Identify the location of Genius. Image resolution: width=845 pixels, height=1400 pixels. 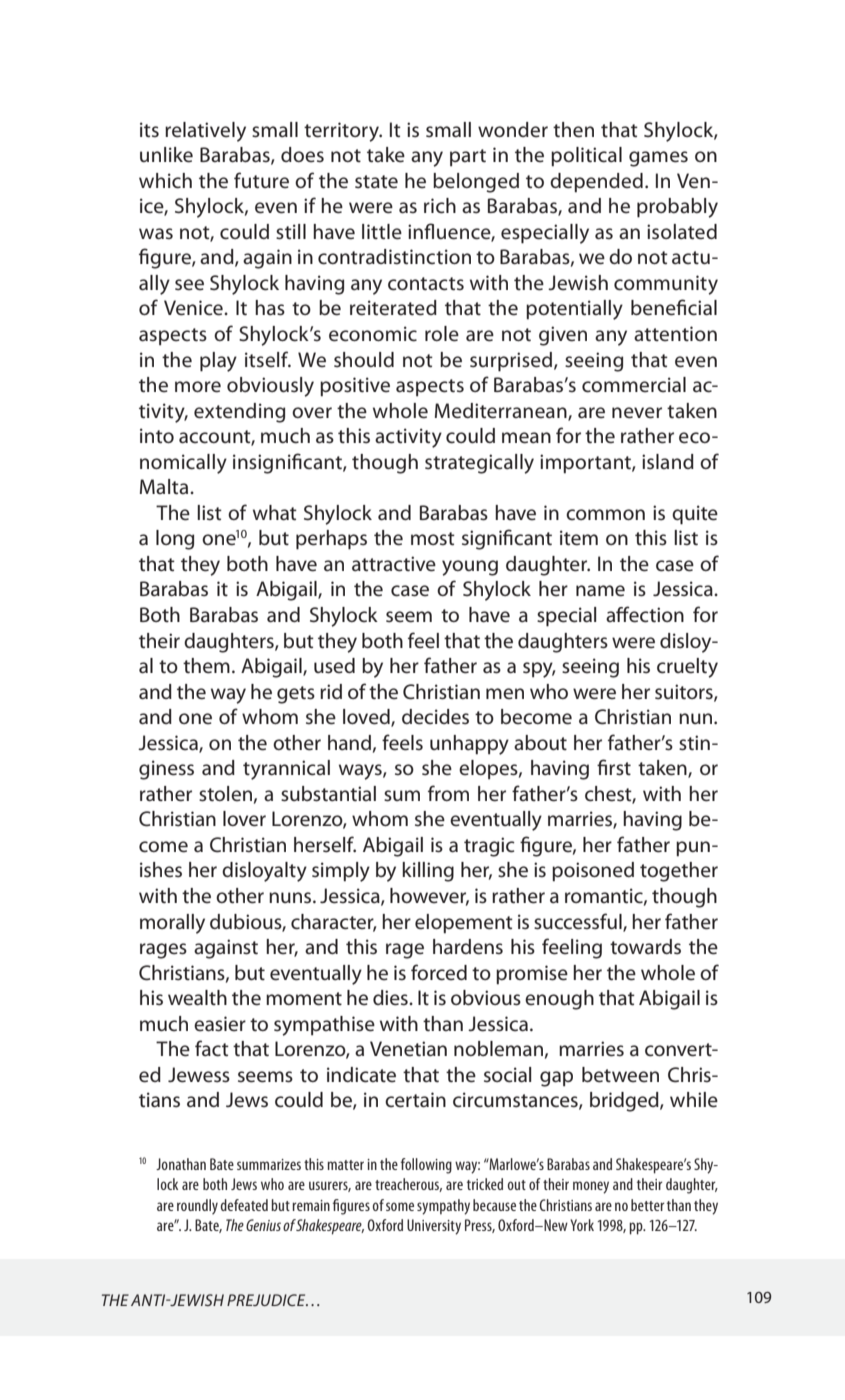
(263, 1225).
